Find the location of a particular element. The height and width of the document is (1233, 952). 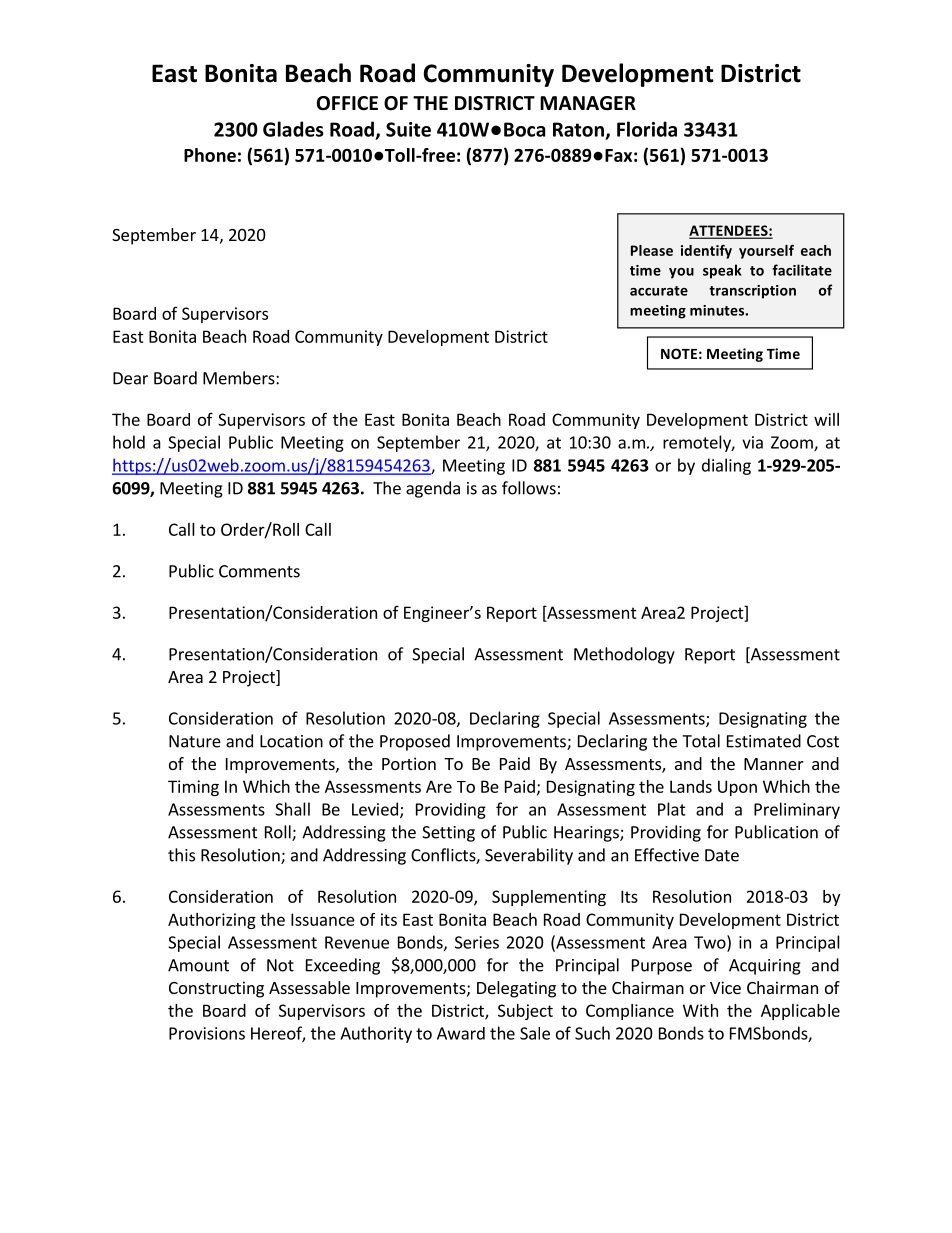

agenda is located at coordinates (433, 489).
